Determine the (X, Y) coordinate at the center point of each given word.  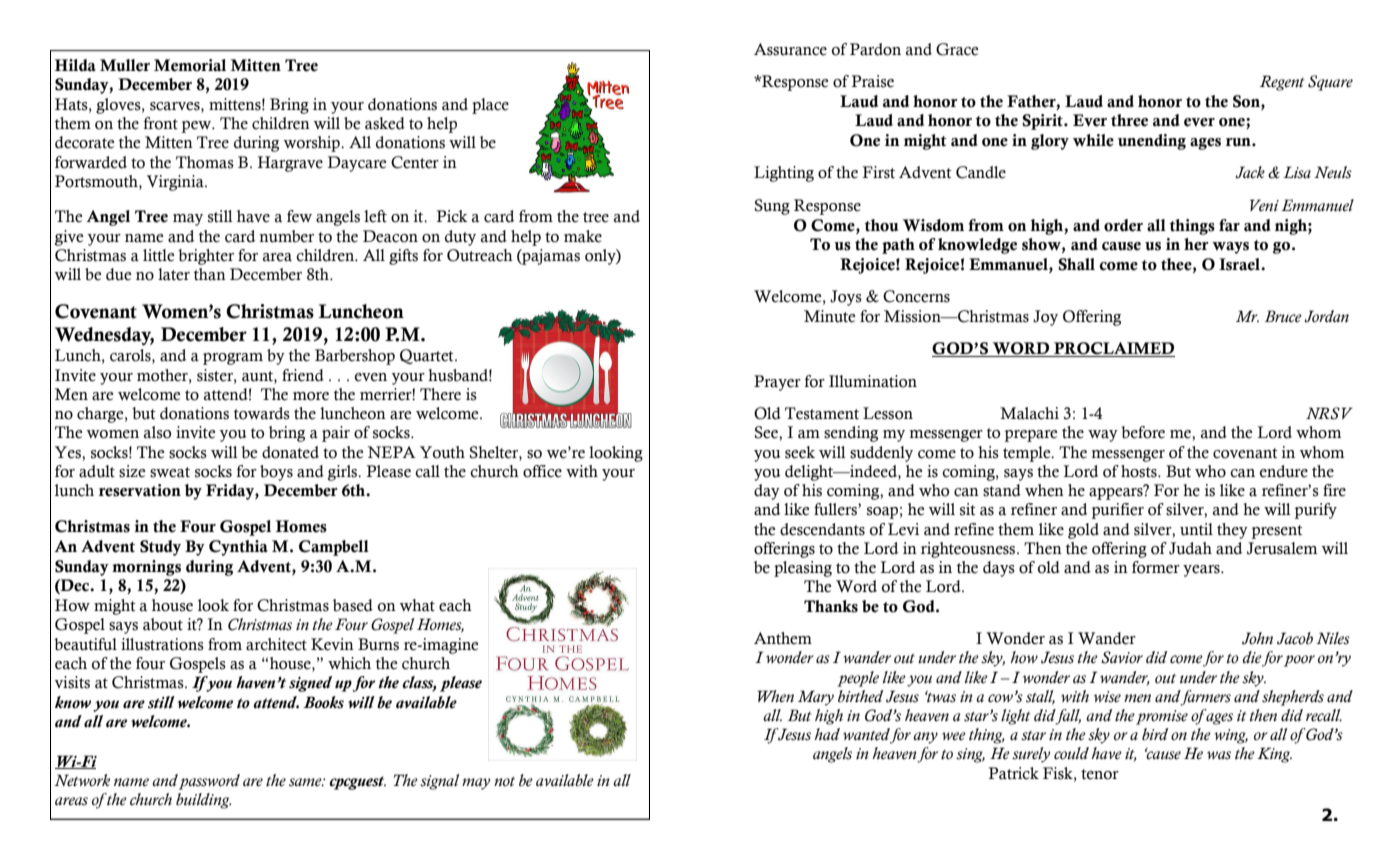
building (203, 801)
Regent (1282, 83)
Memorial (190, 65)
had (827, 734)
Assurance (790, 49)
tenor (1100, 774)
